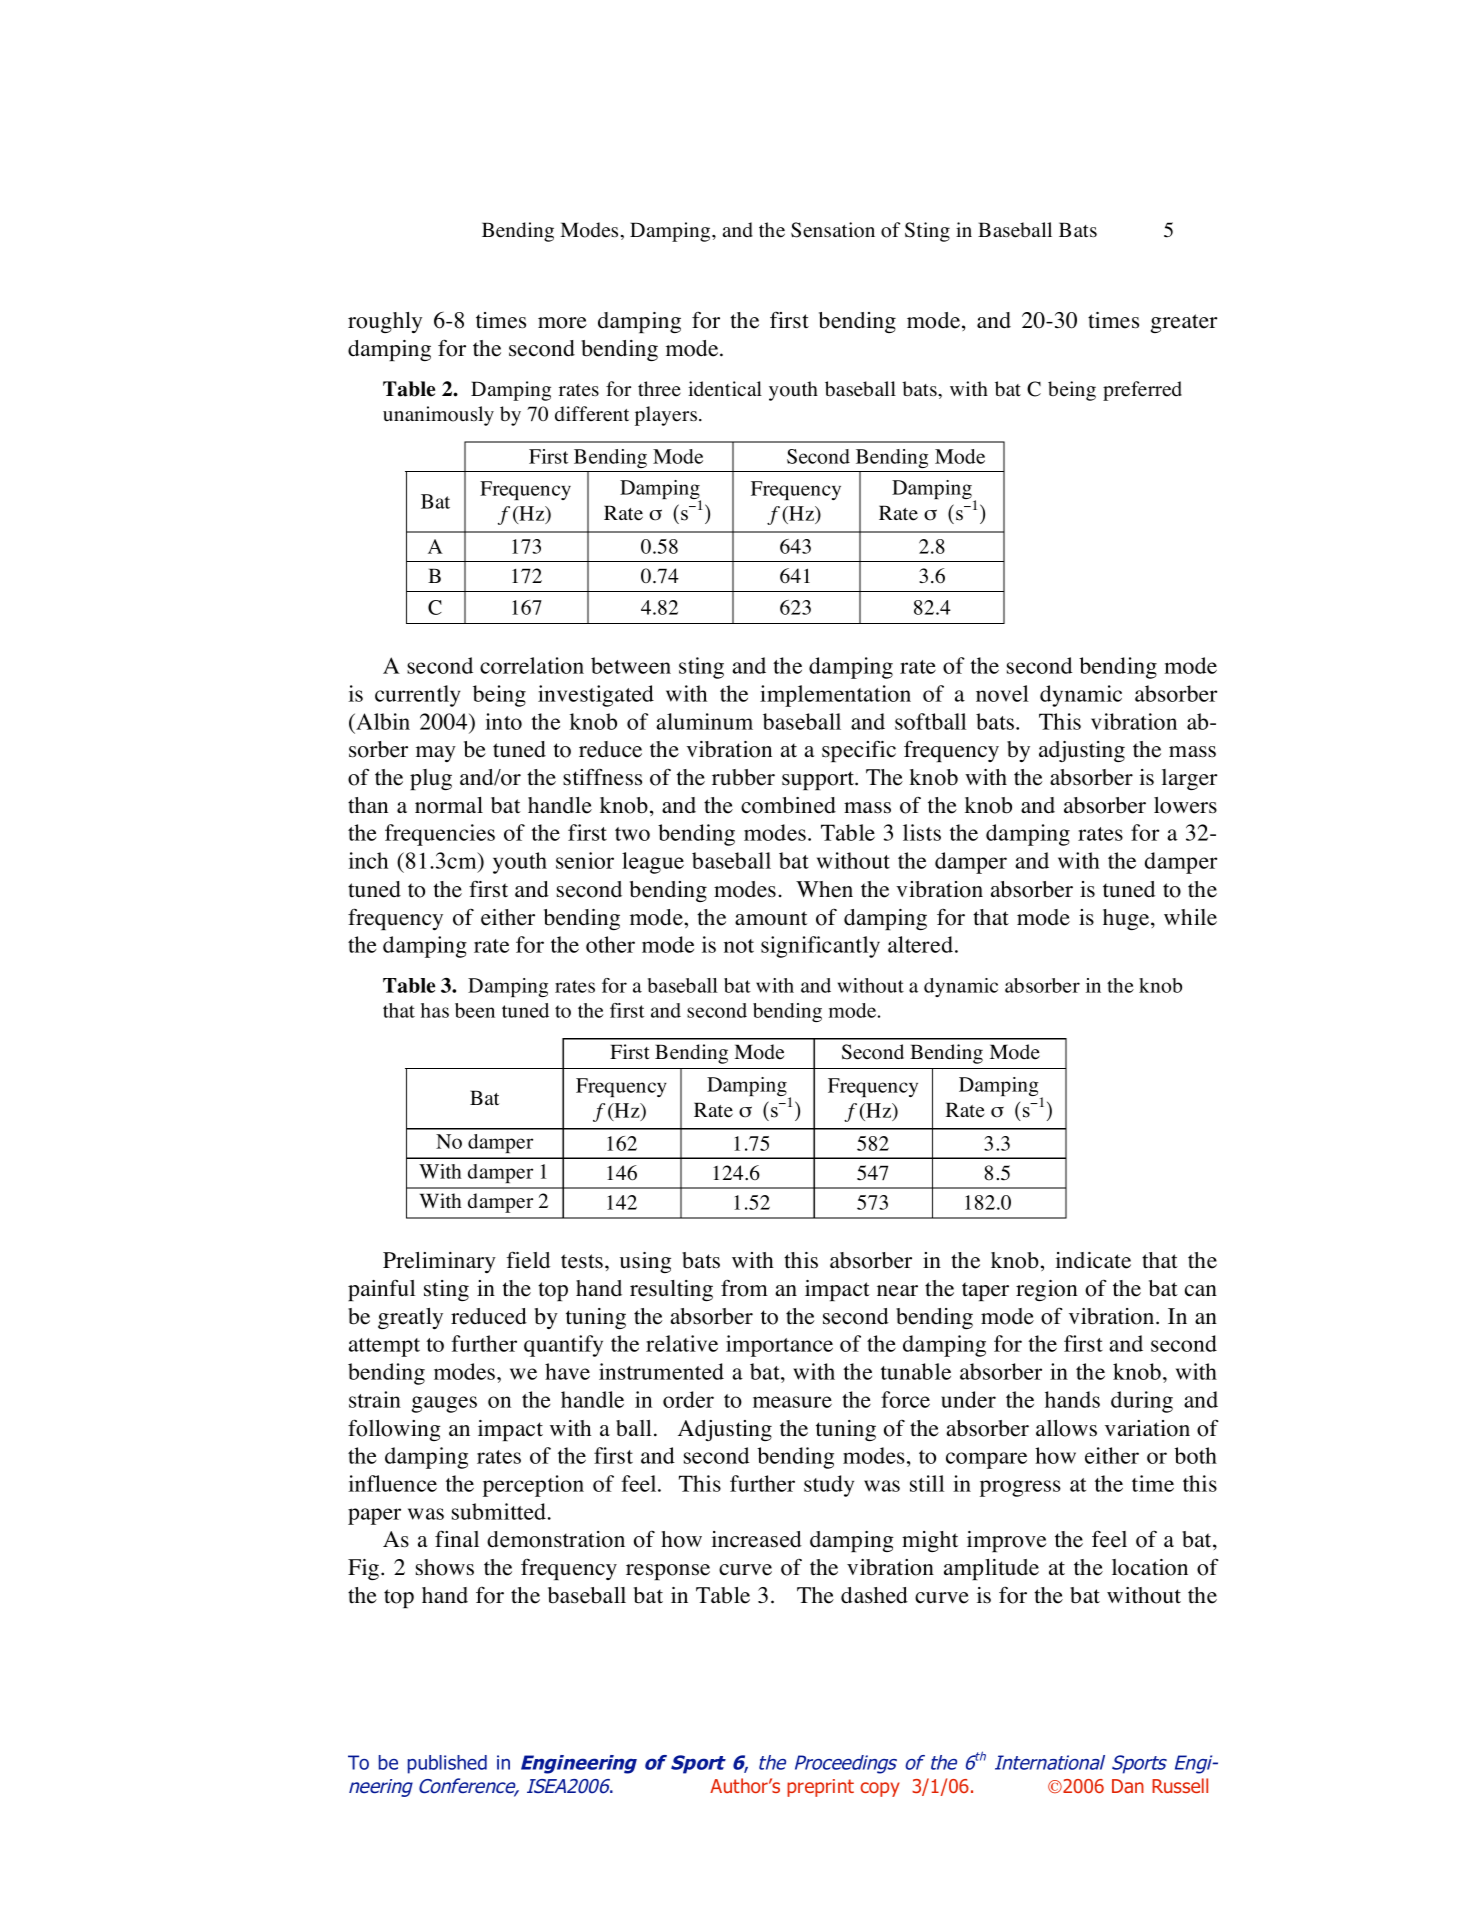 Image resolution: width=1479 pixels, height=1914 pixels. What do you see at coordinates (385, 322) in the screenshot?
I see `roughly` at bounding box center [385, 322].
